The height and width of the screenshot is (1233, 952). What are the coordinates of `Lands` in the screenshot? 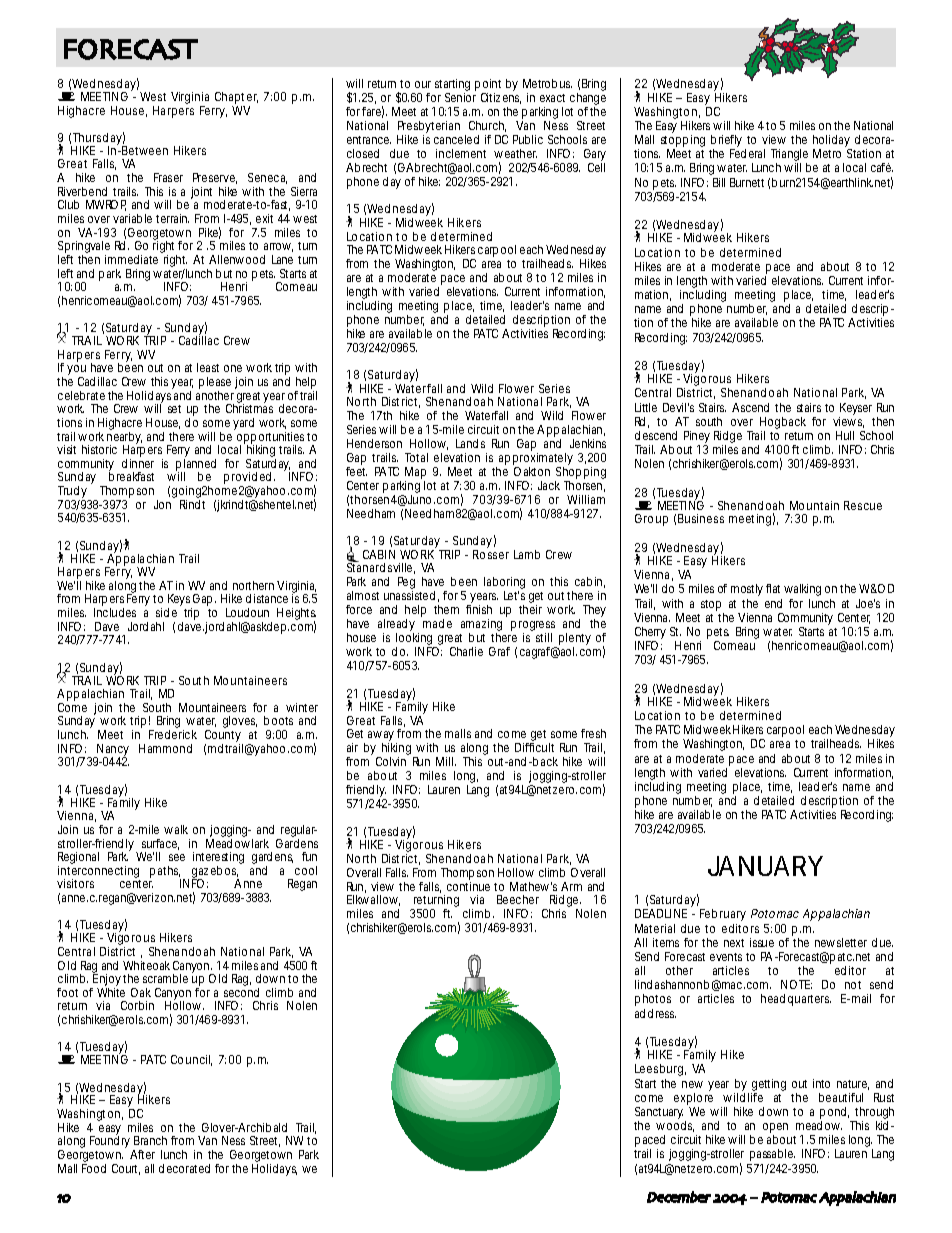 It's located at (470, 443).
